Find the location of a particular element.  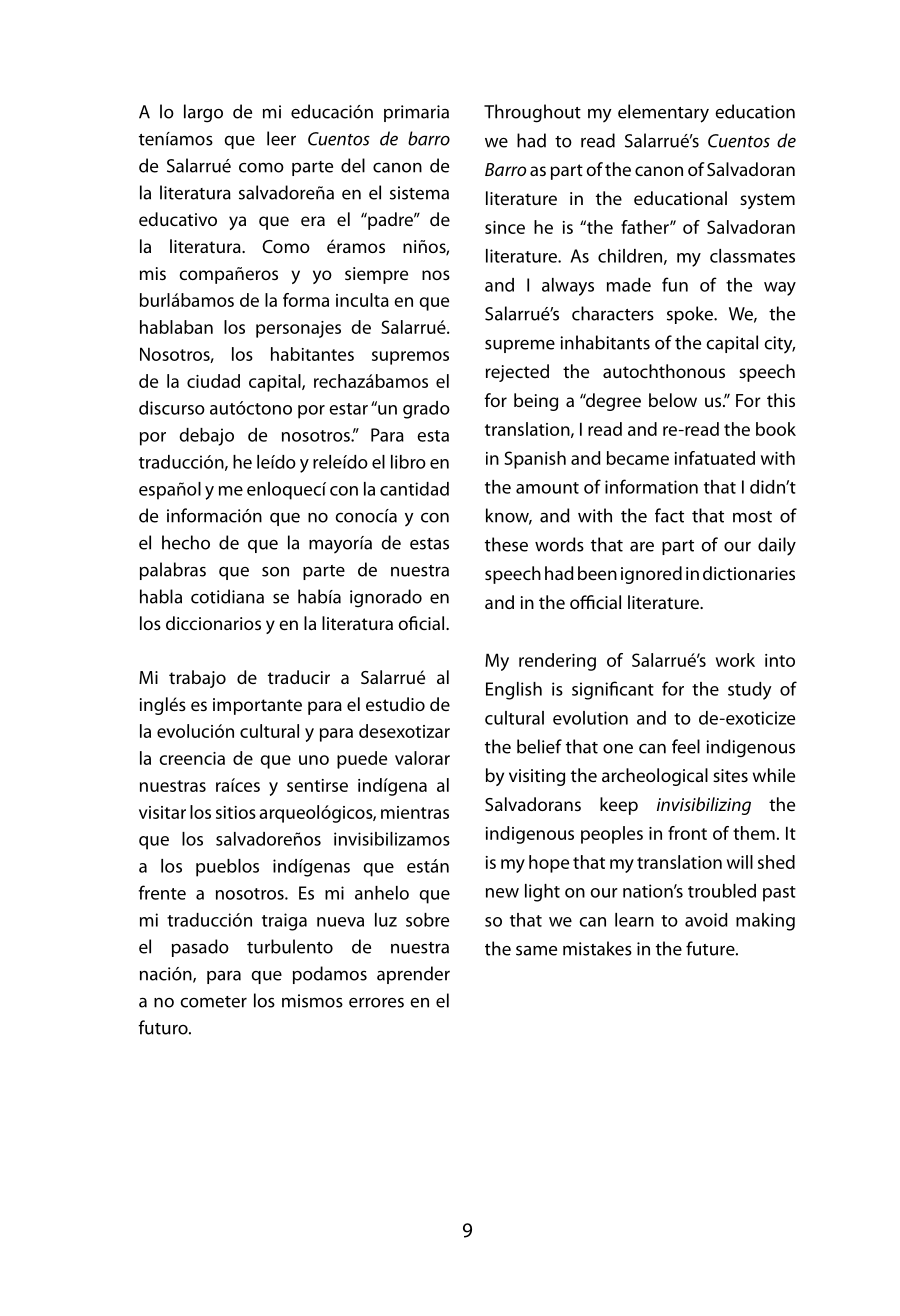

feel is located at coordinates (686, 746).
